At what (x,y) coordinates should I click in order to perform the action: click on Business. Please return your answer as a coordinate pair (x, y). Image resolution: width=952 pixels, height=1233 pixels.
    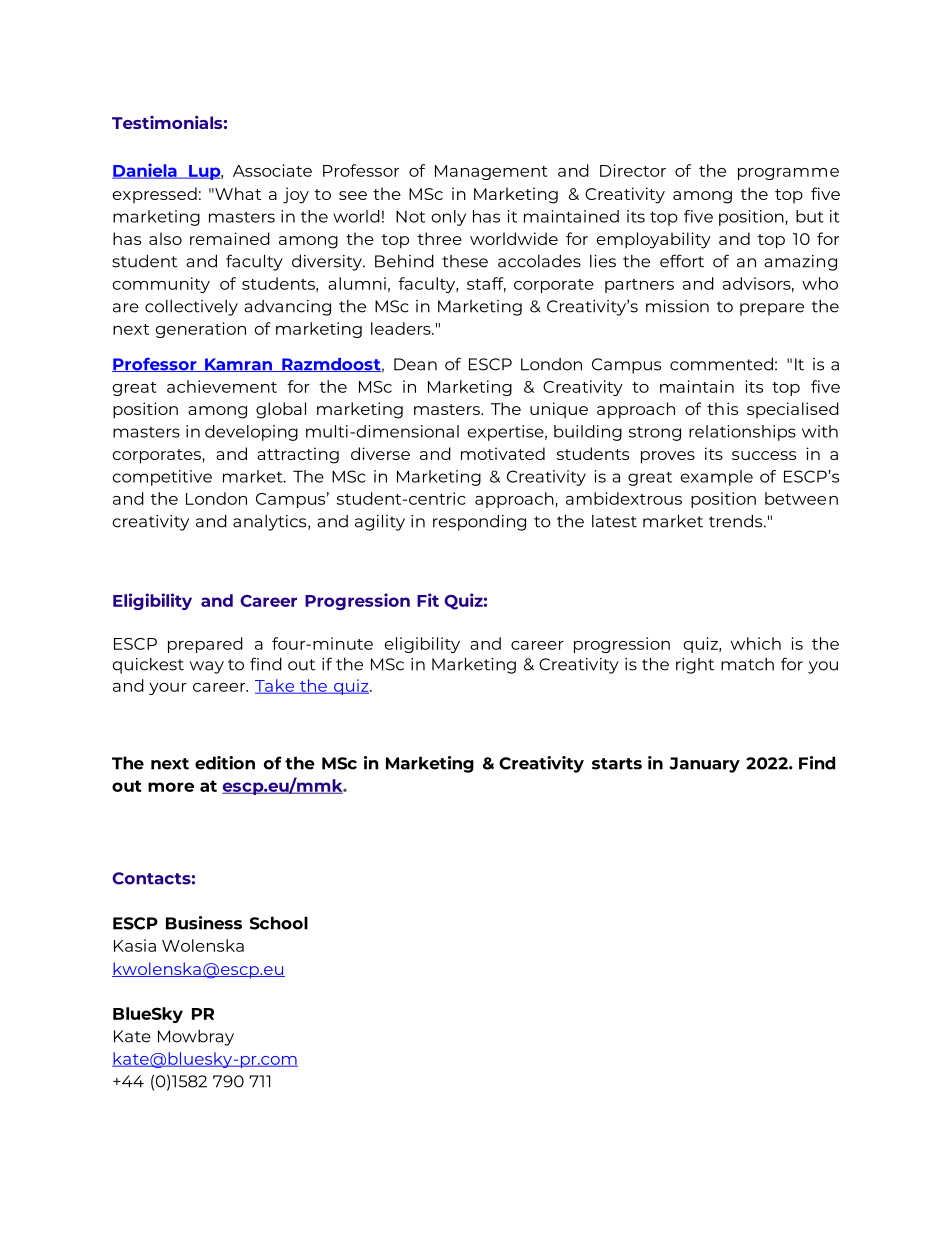
    Looking at the image, I should click on (204, 923).
